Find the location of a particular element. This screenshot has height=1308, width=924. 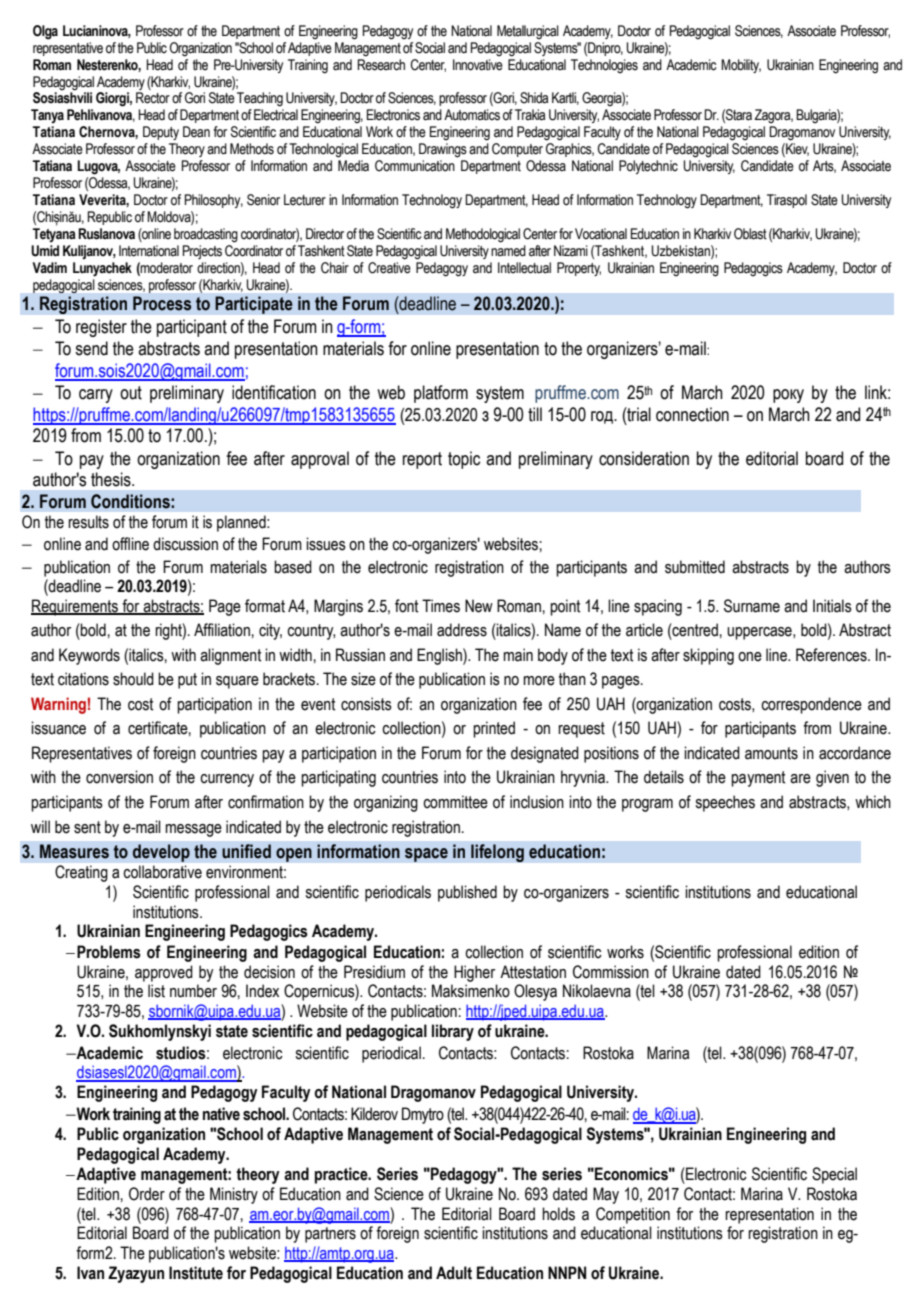

Oblast is located at coordinates (750, 234).
